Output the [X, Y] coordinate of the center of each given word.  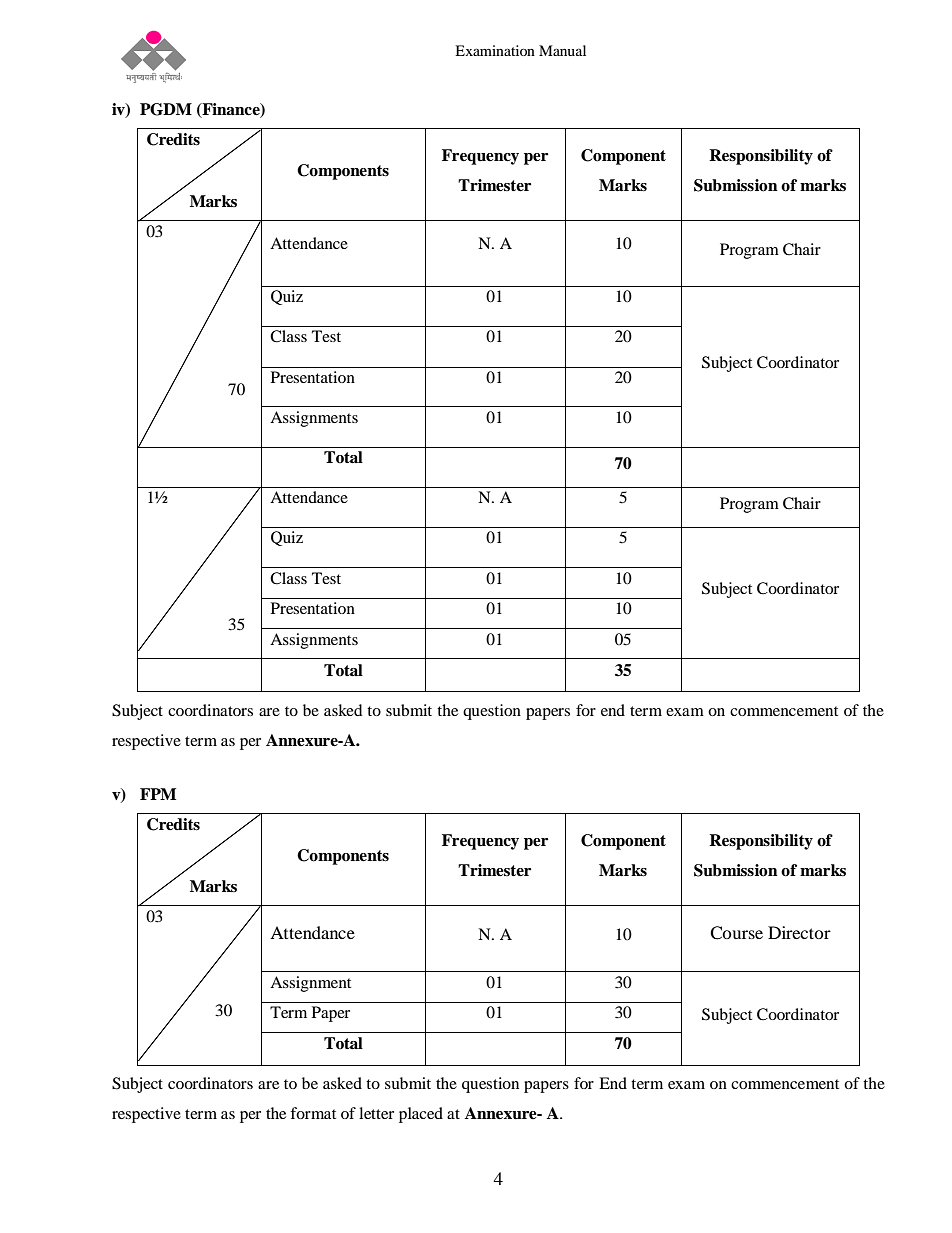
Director [799, 932]
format [313, 1113]
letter [376, 1113]
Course [736, 933]
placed [421, 1115]
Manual [562, 50]
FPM [158, 794]
